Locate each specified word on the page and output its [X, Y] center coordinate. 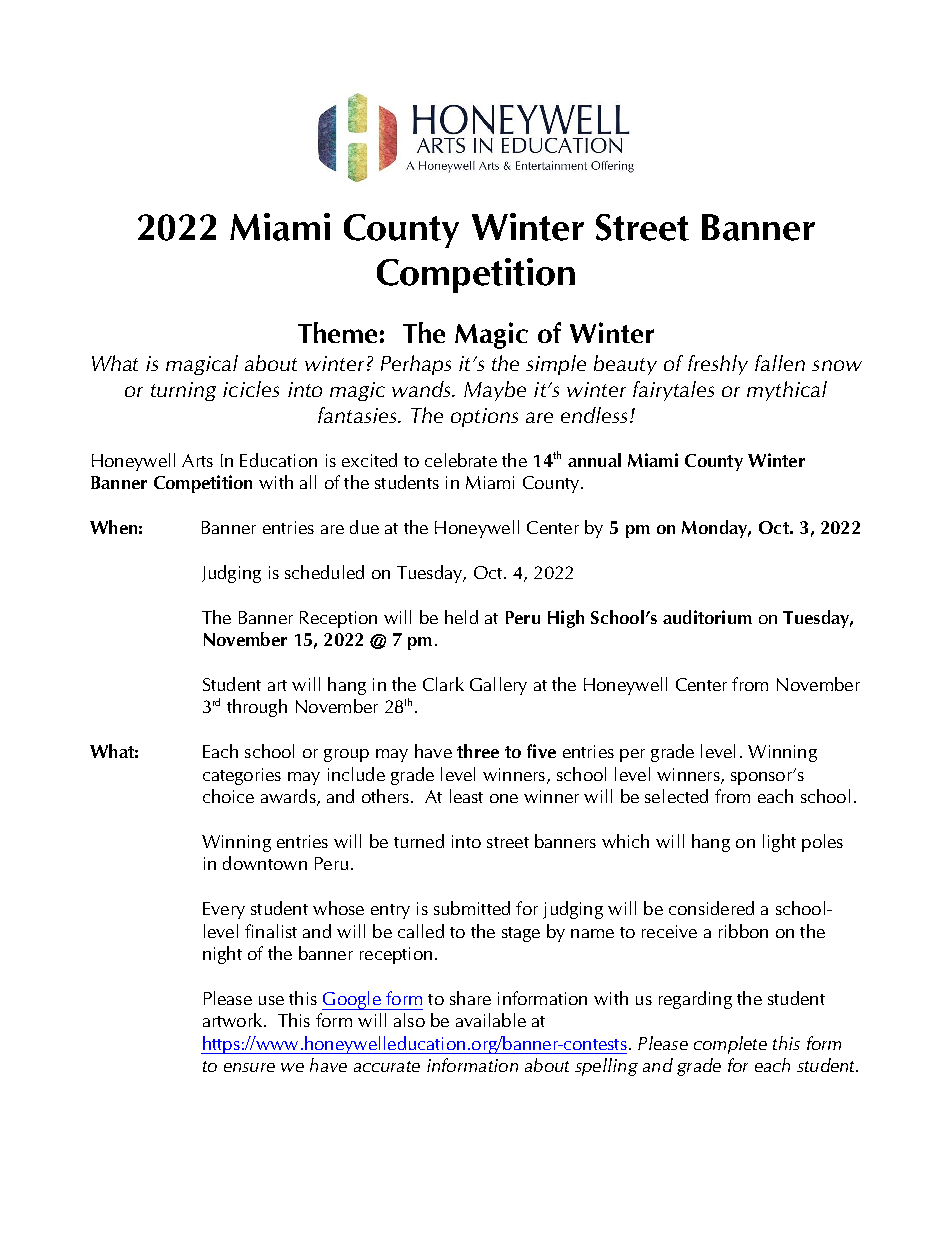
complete [730, 1045]
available [491, 1020]
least [466, 796]
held [461, 617]
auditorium [707, 617]
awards [289, 797]
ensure [249, 1067]
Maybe [495, 391]
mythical [787, 391]
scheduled [324, 572]
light [779, 843]
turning [183, 391]
